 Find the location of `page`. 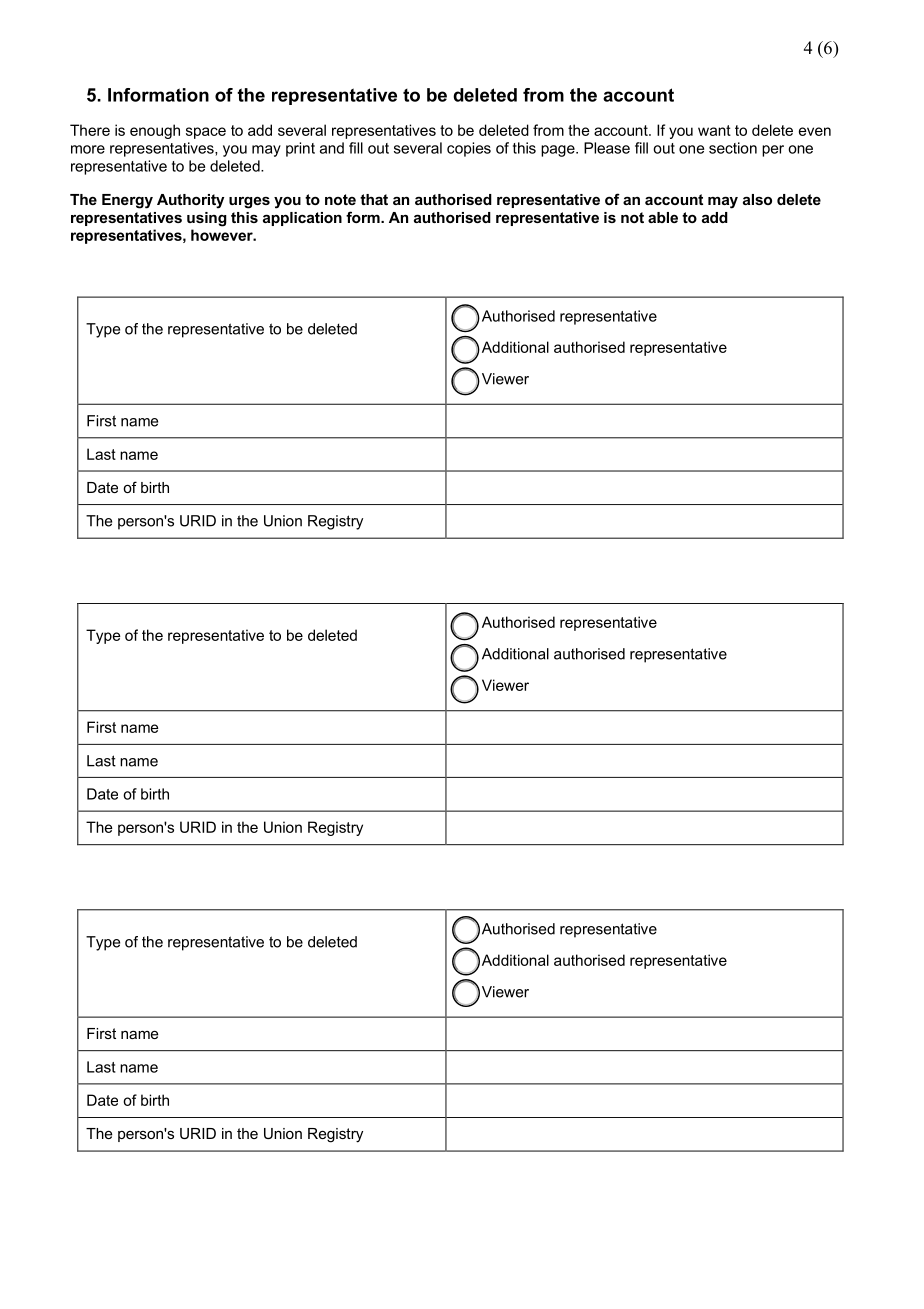

page is located at coordinates (559, 151).
